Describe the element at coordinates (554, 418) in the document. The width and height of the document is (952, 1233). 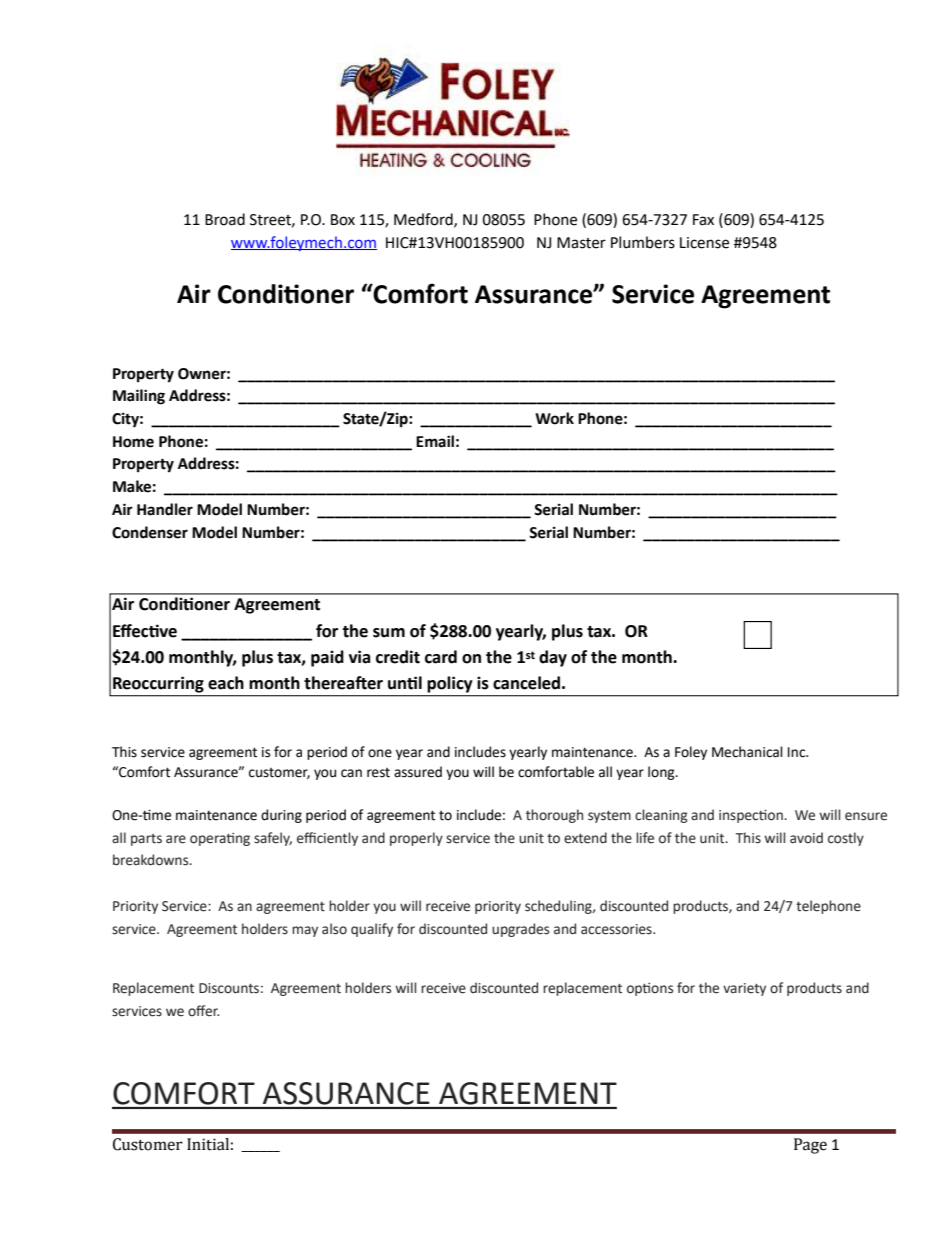
I see `Work` at that location.
